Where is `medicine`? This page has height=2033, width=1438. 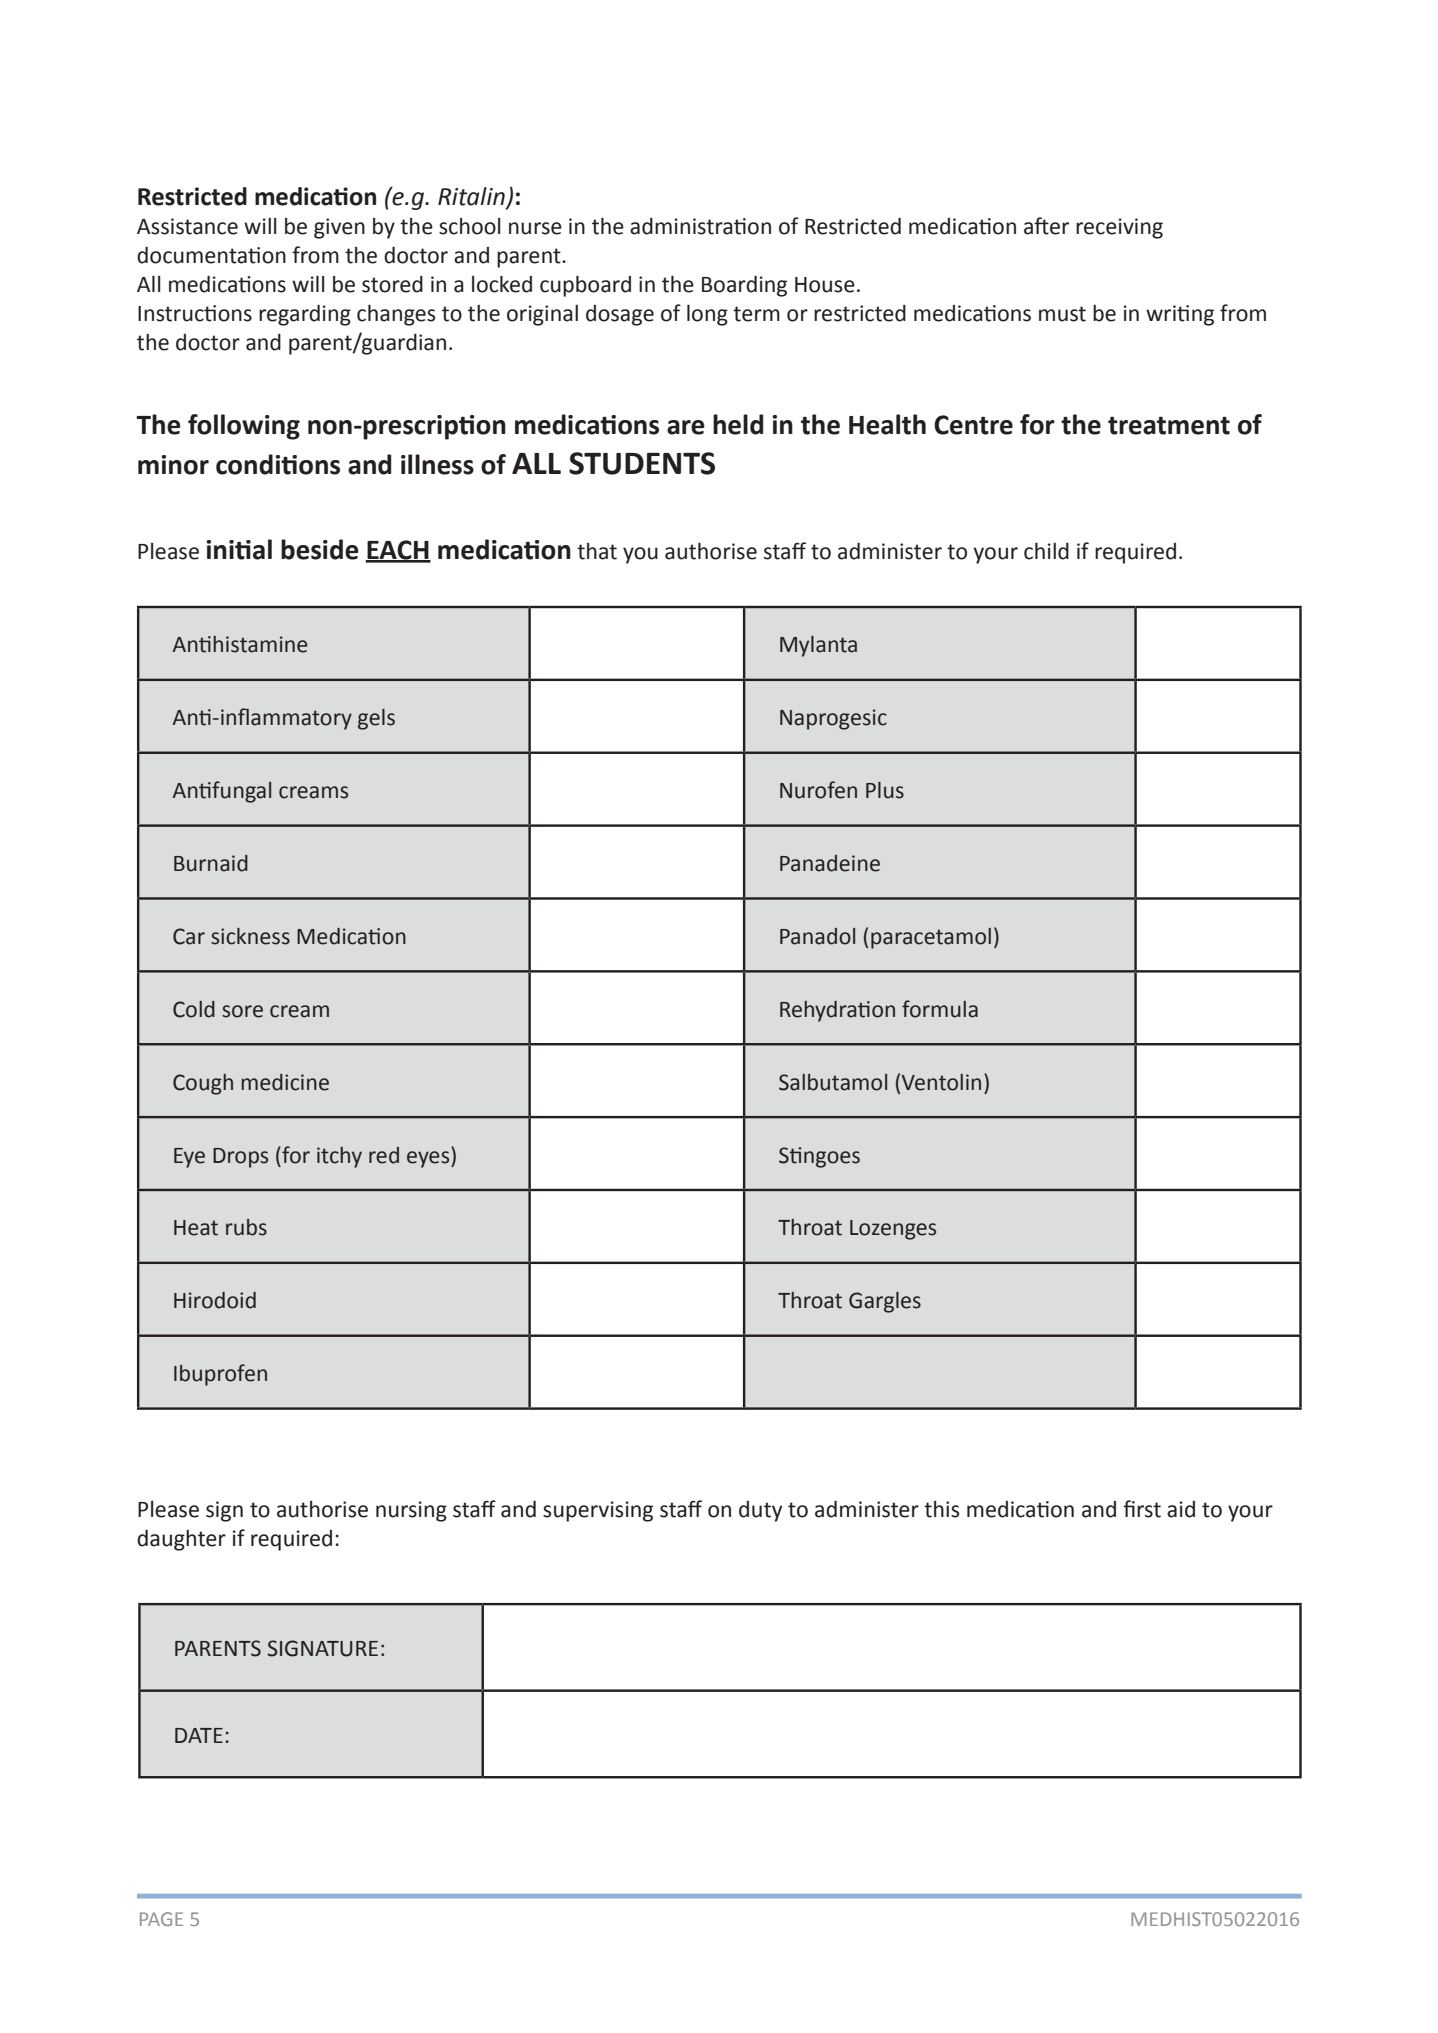 medicine is located at coordinates (285, 1082).
